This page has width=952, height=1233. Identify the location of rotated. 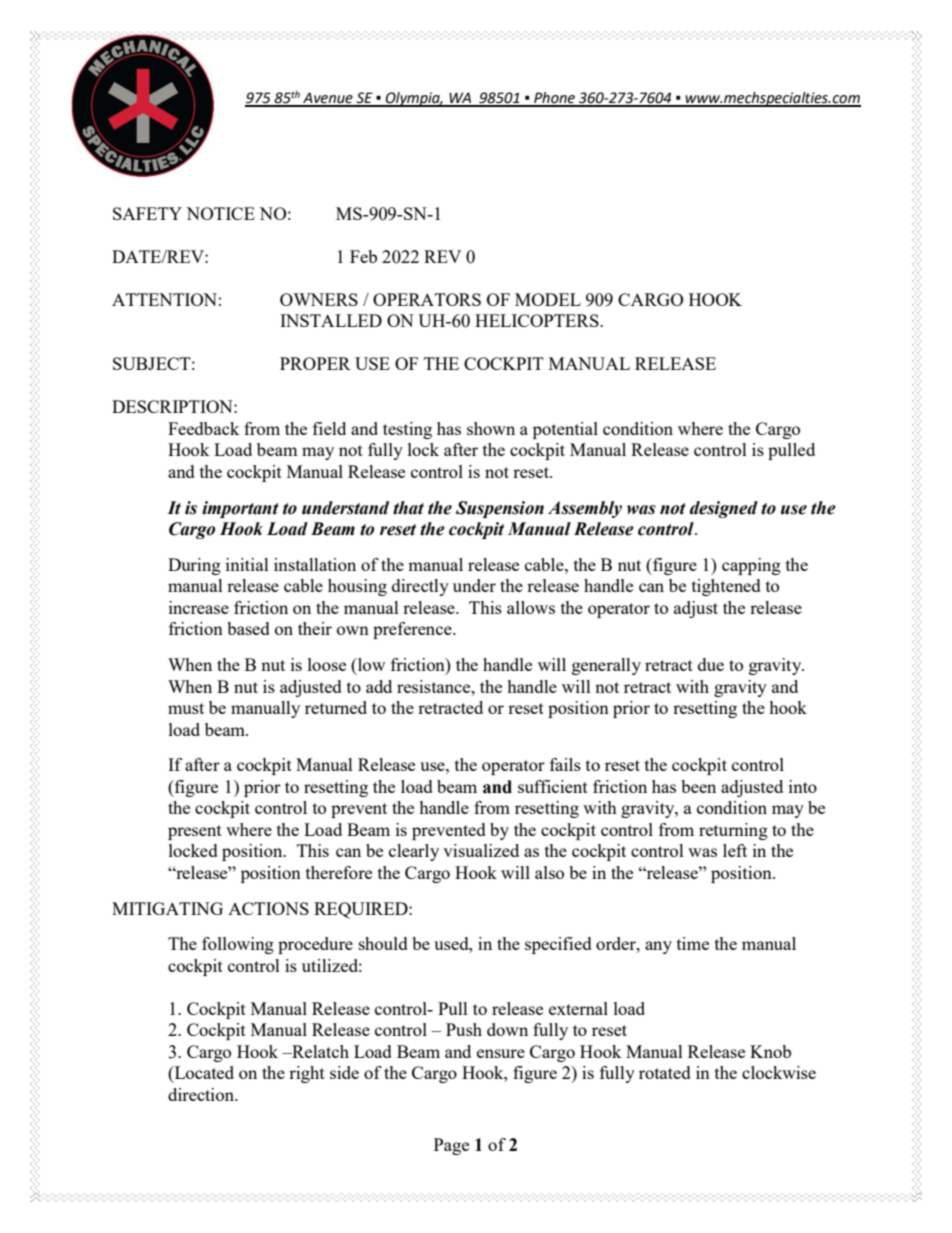
(665, 1072).
